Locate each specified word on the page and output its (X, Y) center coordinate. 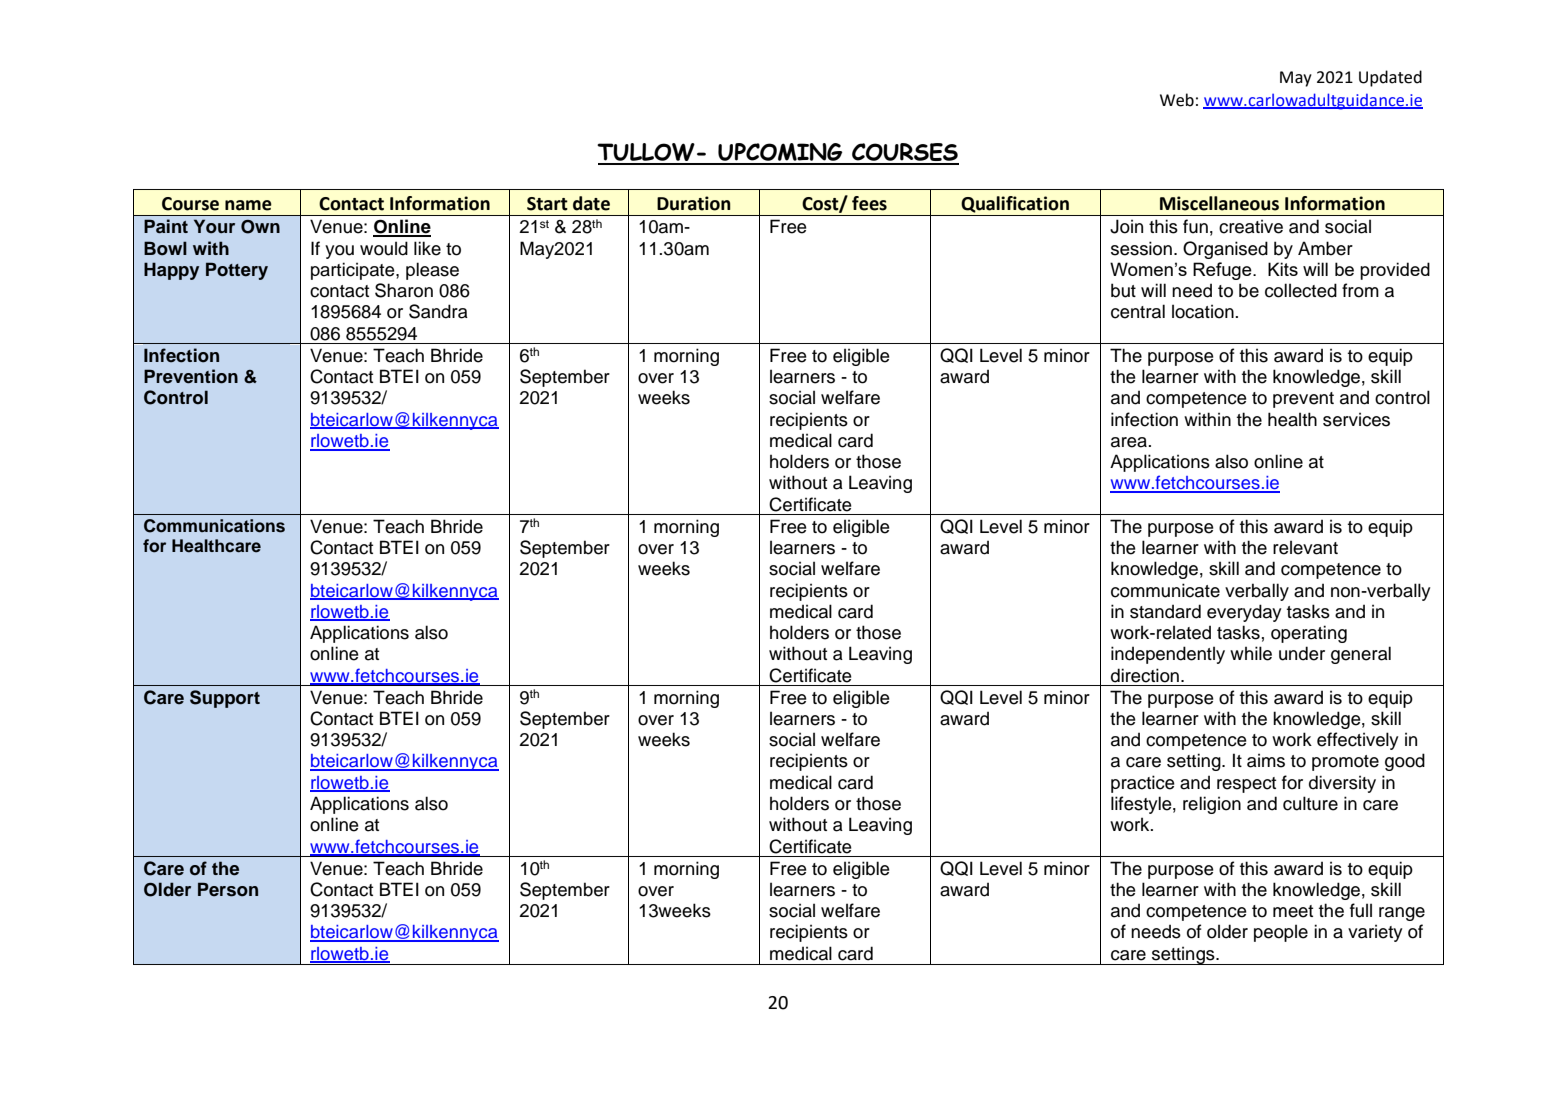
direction (1145, 675)
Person (228, 889)
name (248, 205)
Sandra (438, 311)
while (1251, 653)
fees (869, 203)
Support (225, 699)
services (1356, 419)
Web (1177, 100)
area (1130, 442)
